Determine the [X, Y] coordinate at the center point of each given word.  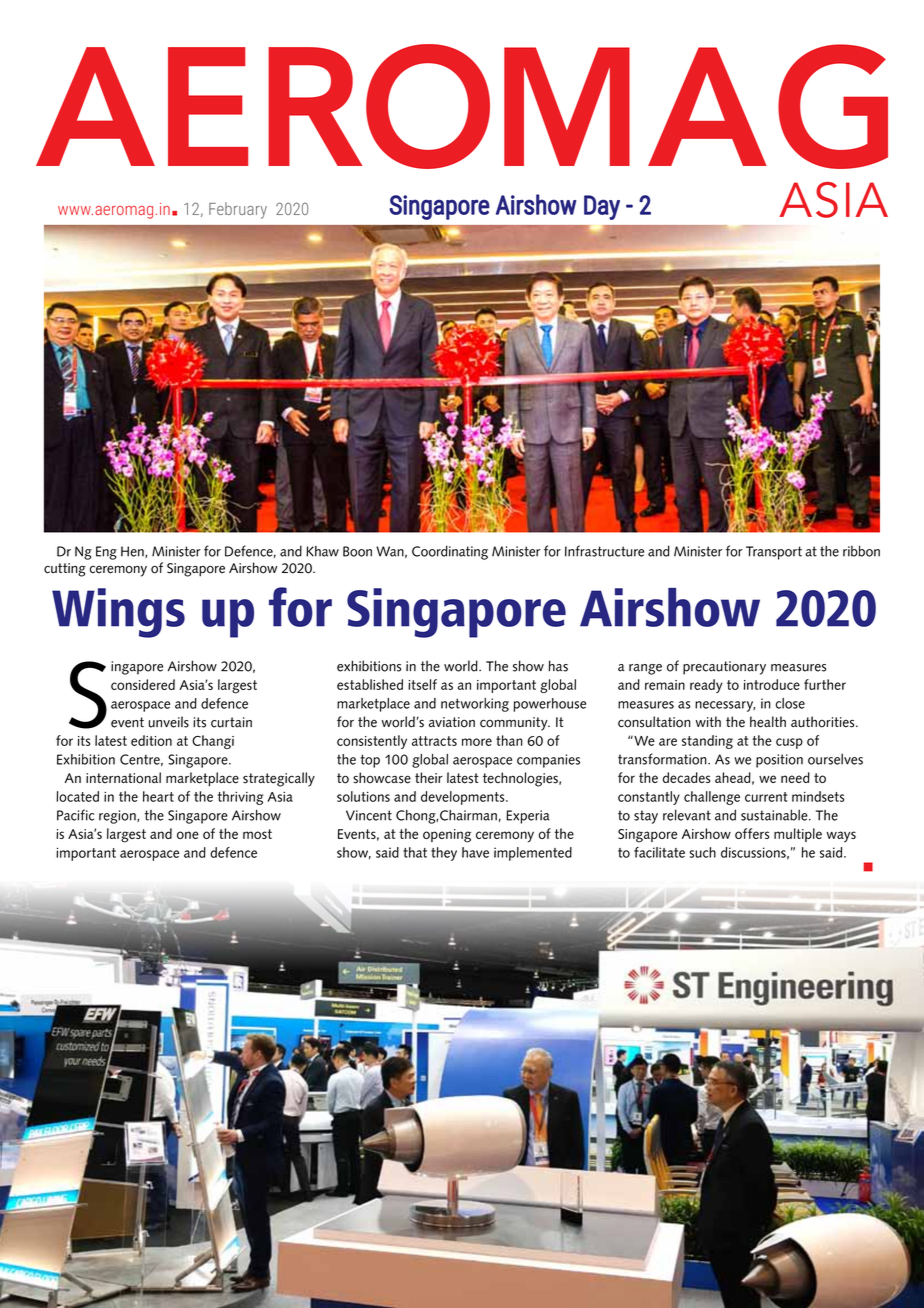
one [188, 835]
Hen [133, 552]
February [238, 210]
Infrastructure [604, 551]
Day [602, 207]
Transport [774, 553]
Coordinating [450, 552]
